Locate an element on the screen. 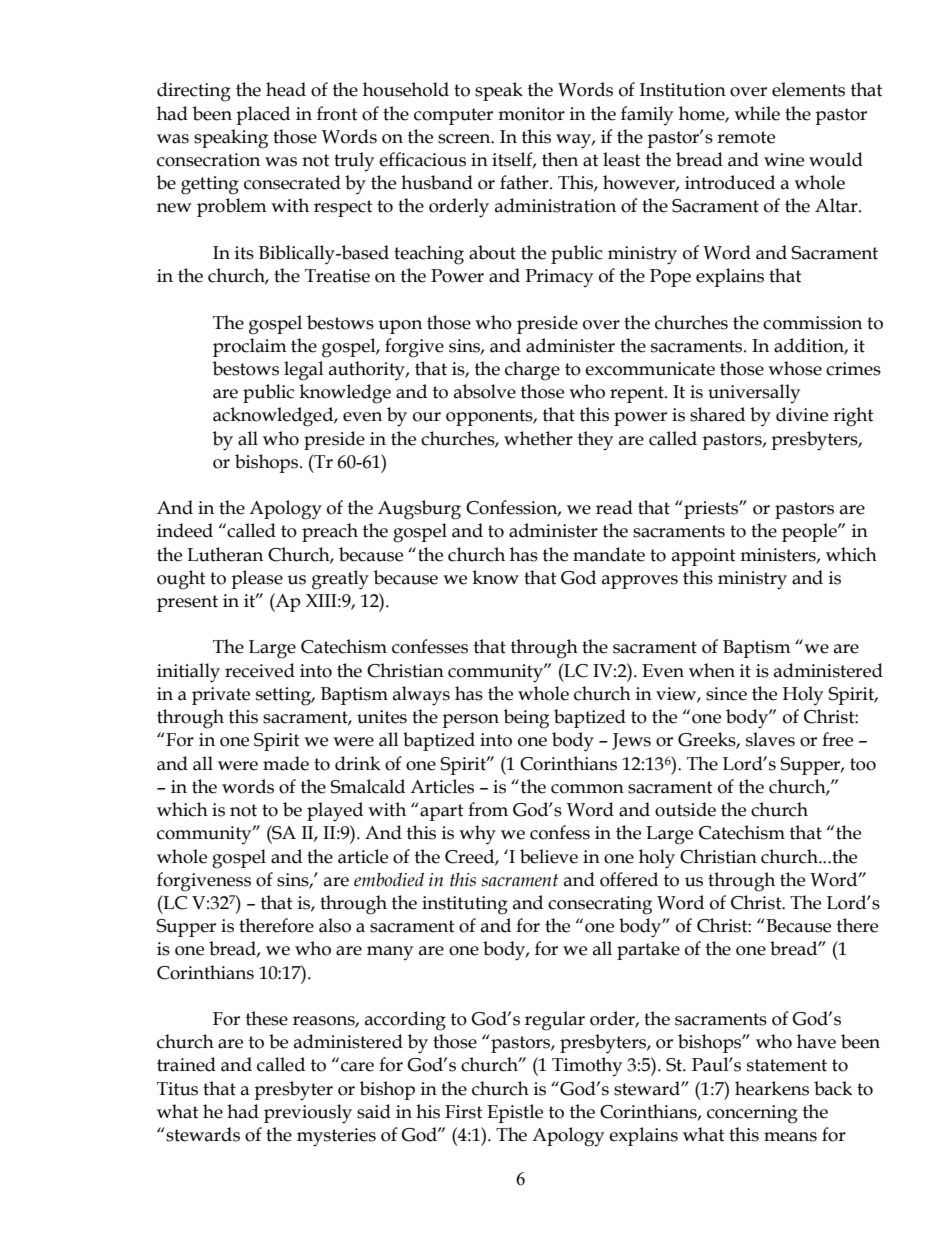 The width and height of the screenshot is (952, 1233). mandate is located at coordinates (609, 554).
